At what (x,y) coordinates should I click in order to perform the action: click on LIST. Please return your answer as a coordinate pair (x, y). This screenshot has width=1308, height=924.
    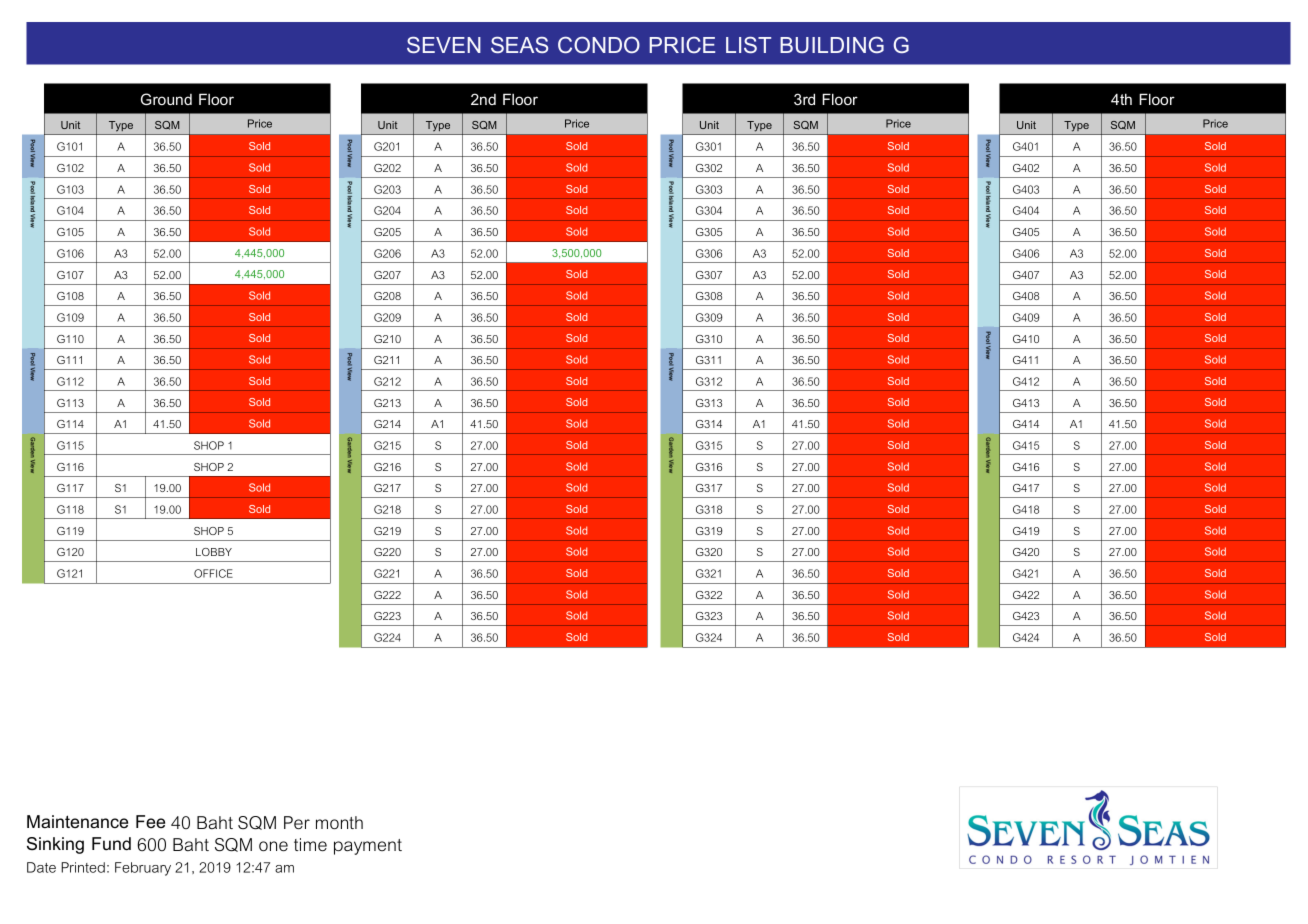
    Looking at the image, I should click on (748, 45).
